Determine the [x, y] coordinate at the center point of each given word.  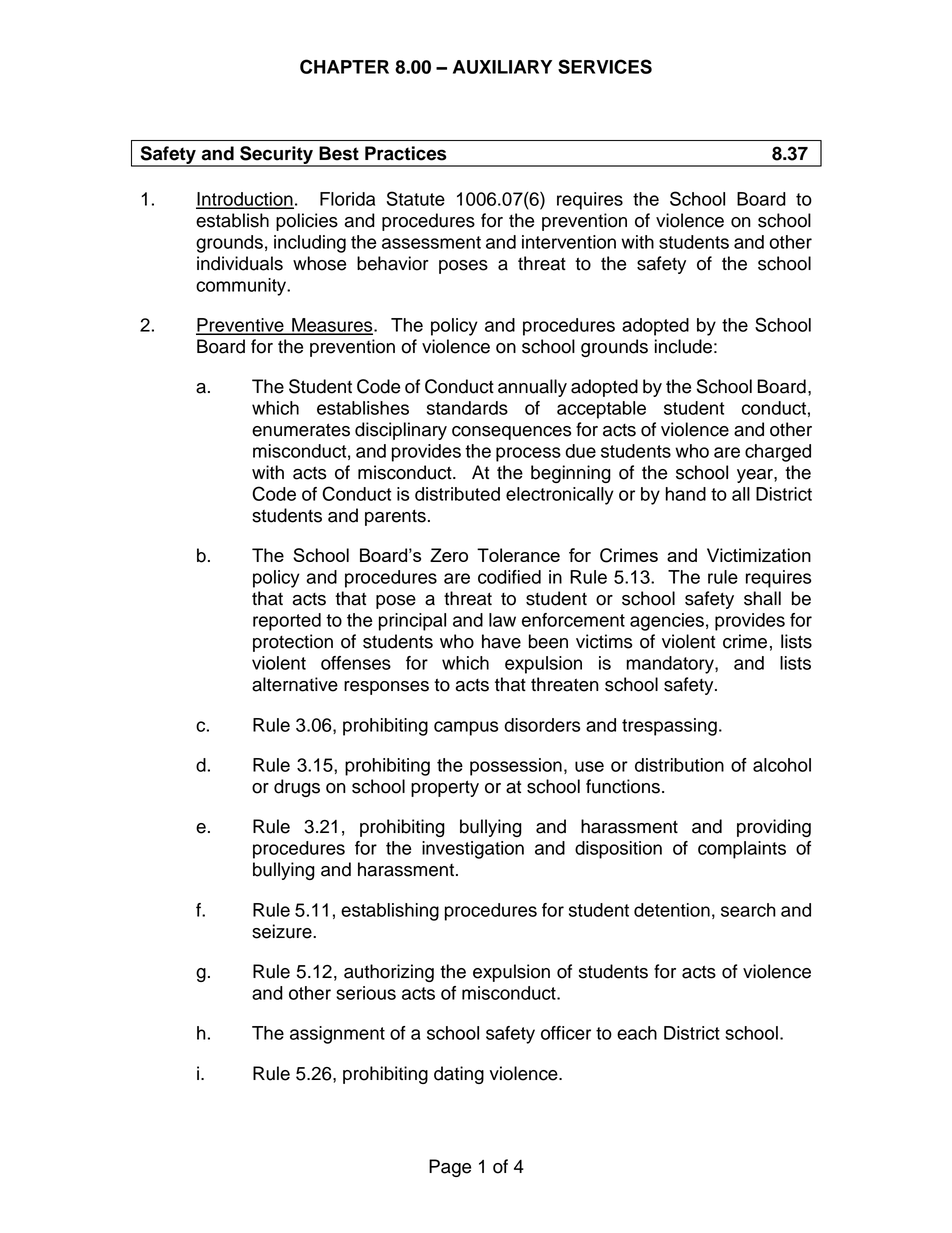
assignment [337, 1035]
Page [450, 1168]
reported [287, 622]
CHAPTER [344, 66]
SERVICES [605, 66]
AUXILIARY [502, 67]
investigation [473, 850]
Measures [332, 326]
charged [778, 453]
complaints [742, 850]
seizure [283, 931]
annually [532, 388]
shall [762, 598]
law [502, 620]
